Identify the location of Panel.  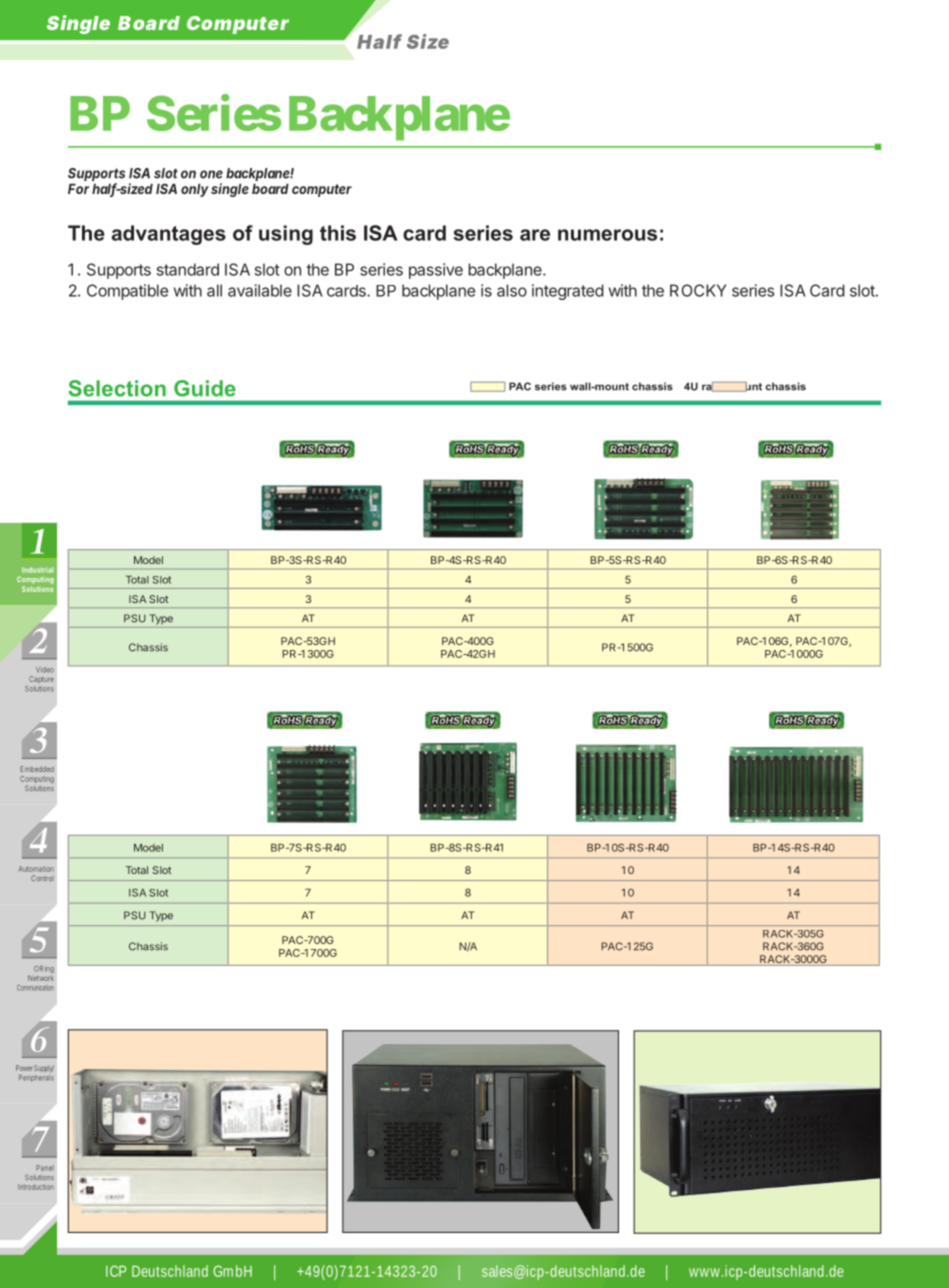
(45, 1168).
